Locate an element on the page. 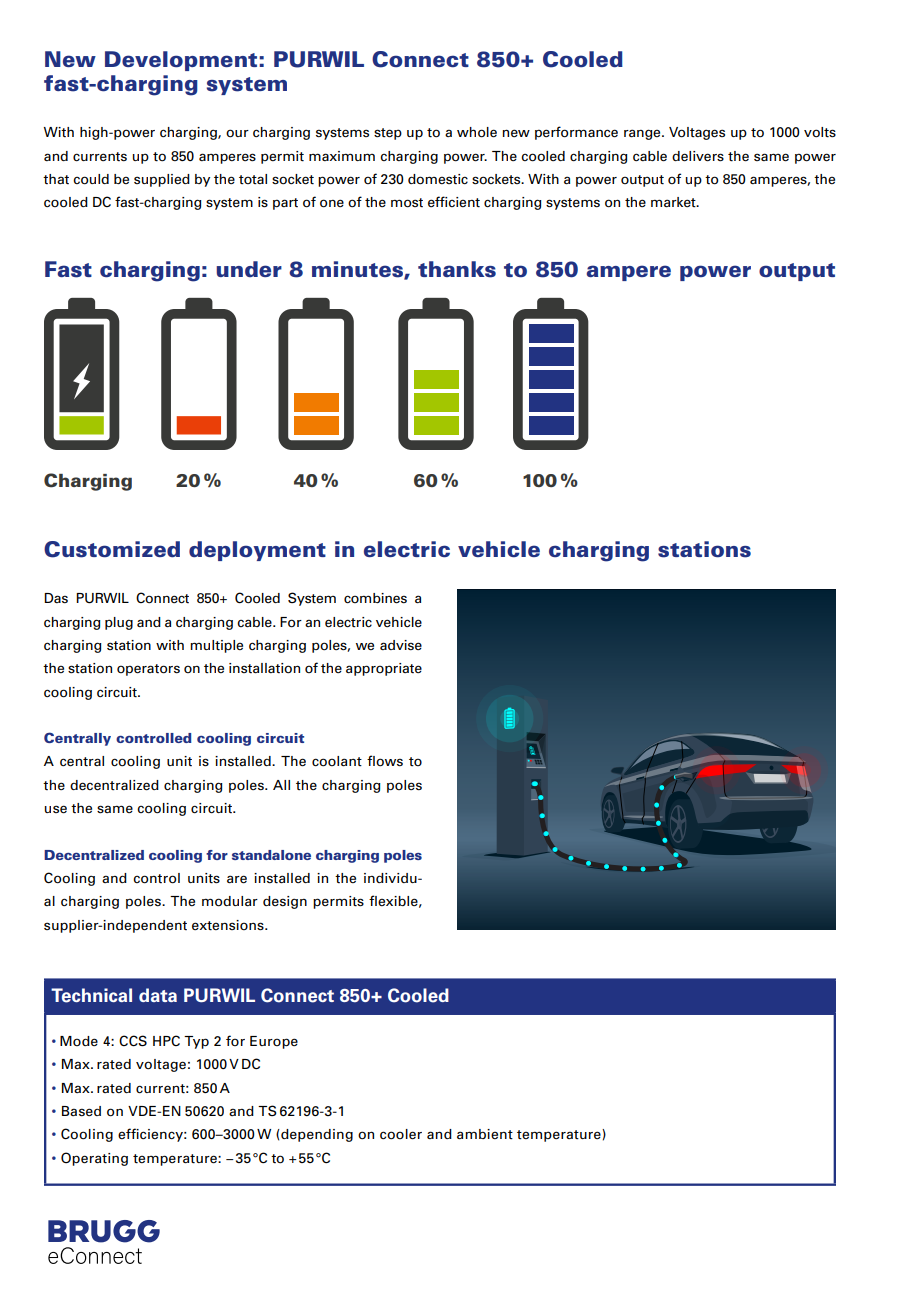  domestic is located at coordinates (438, 179).
